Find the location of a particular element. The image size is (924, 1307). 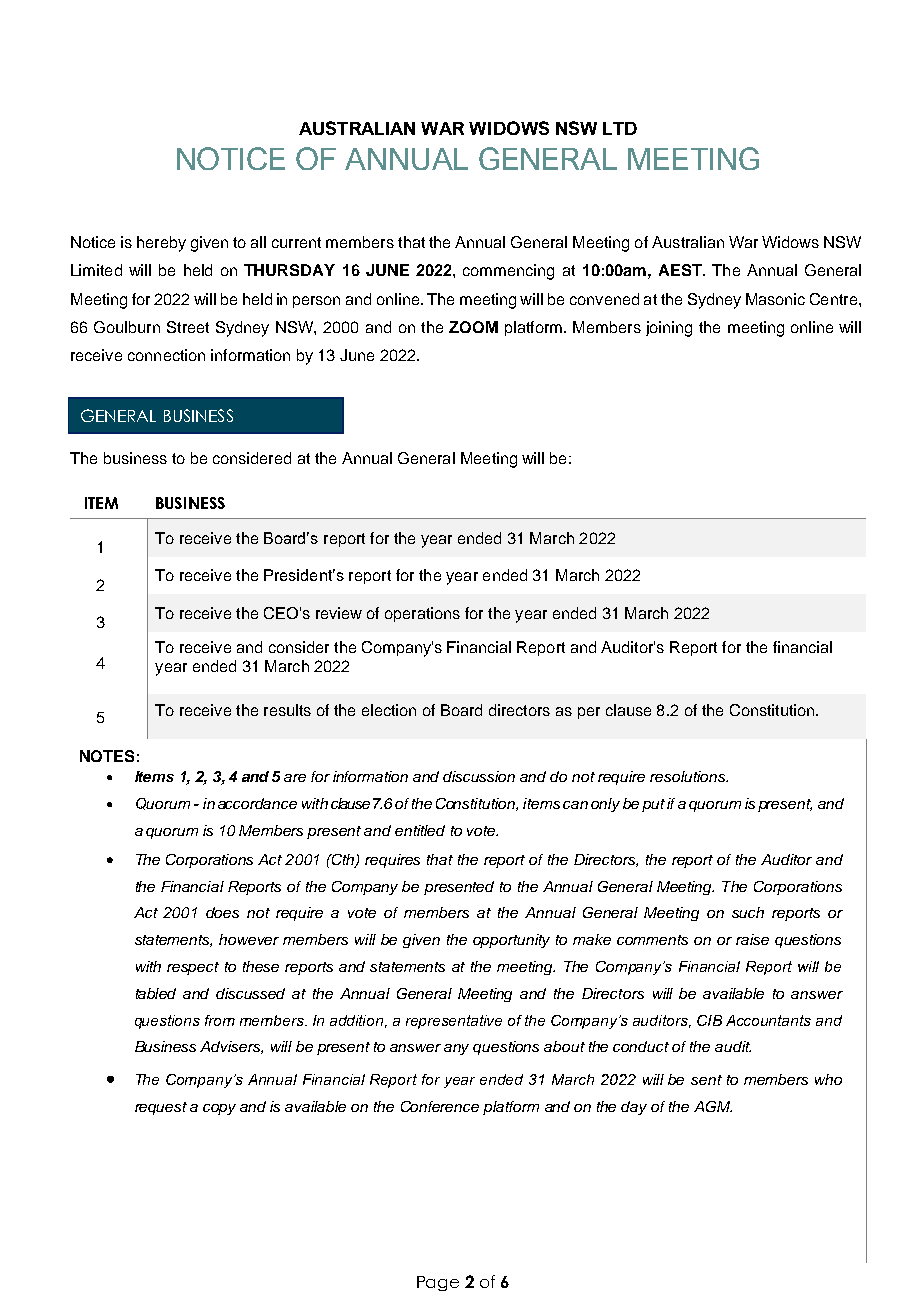

election is located at coordinates (389, 710).
